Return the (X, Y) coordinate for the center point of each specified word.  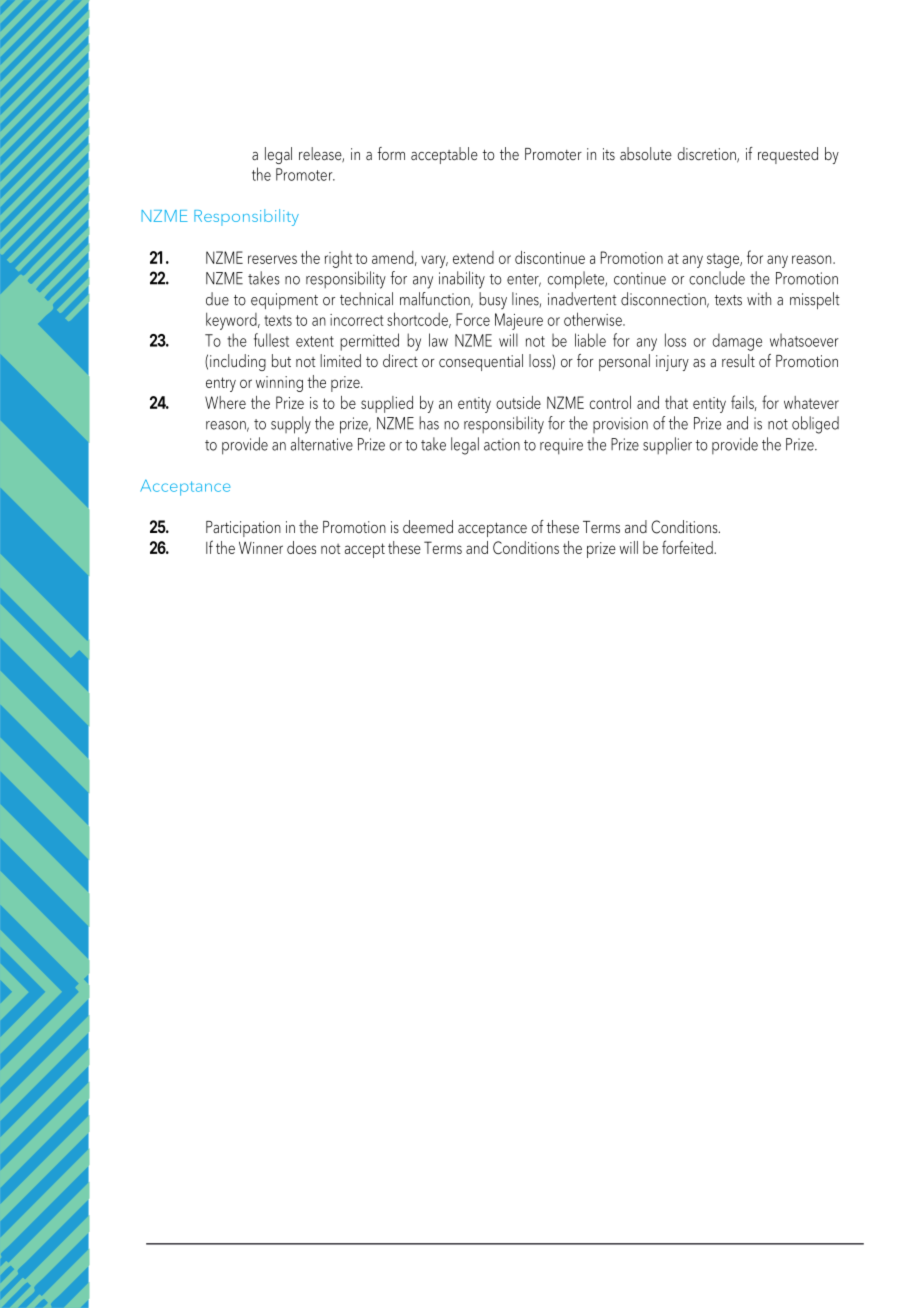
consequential (481, 362)
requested (788, 155)
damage (737, 342)
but (281, 360)
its (609, 154)
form (391, 154)
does (301, 547)
